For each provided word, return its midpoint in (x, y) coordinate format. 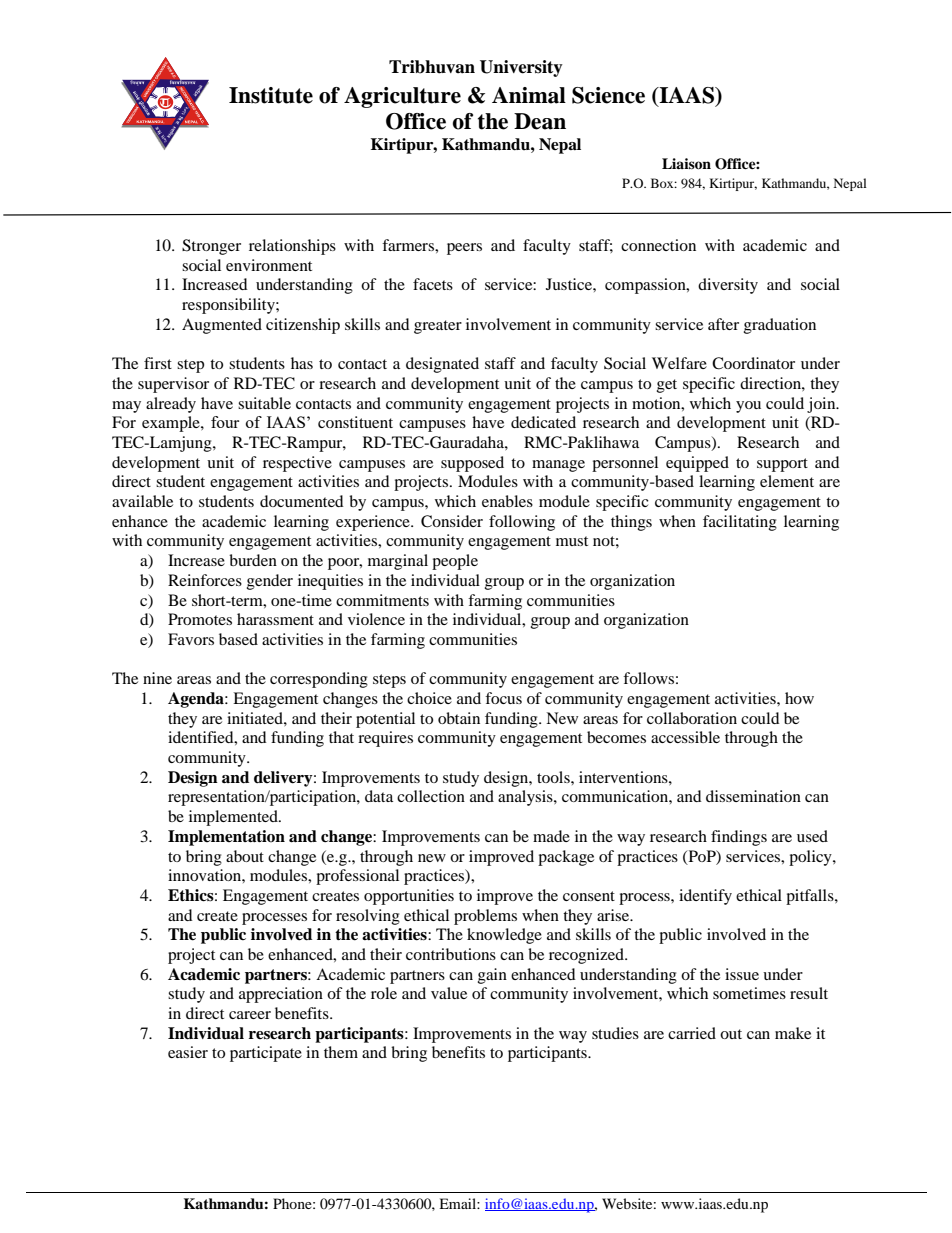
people (455, 562)
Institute (271, 95)
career (250, 1015)
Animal (529, 95)
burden (253, 560)
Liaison (686, 164)
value (449, 993)
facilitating (740, 523)
